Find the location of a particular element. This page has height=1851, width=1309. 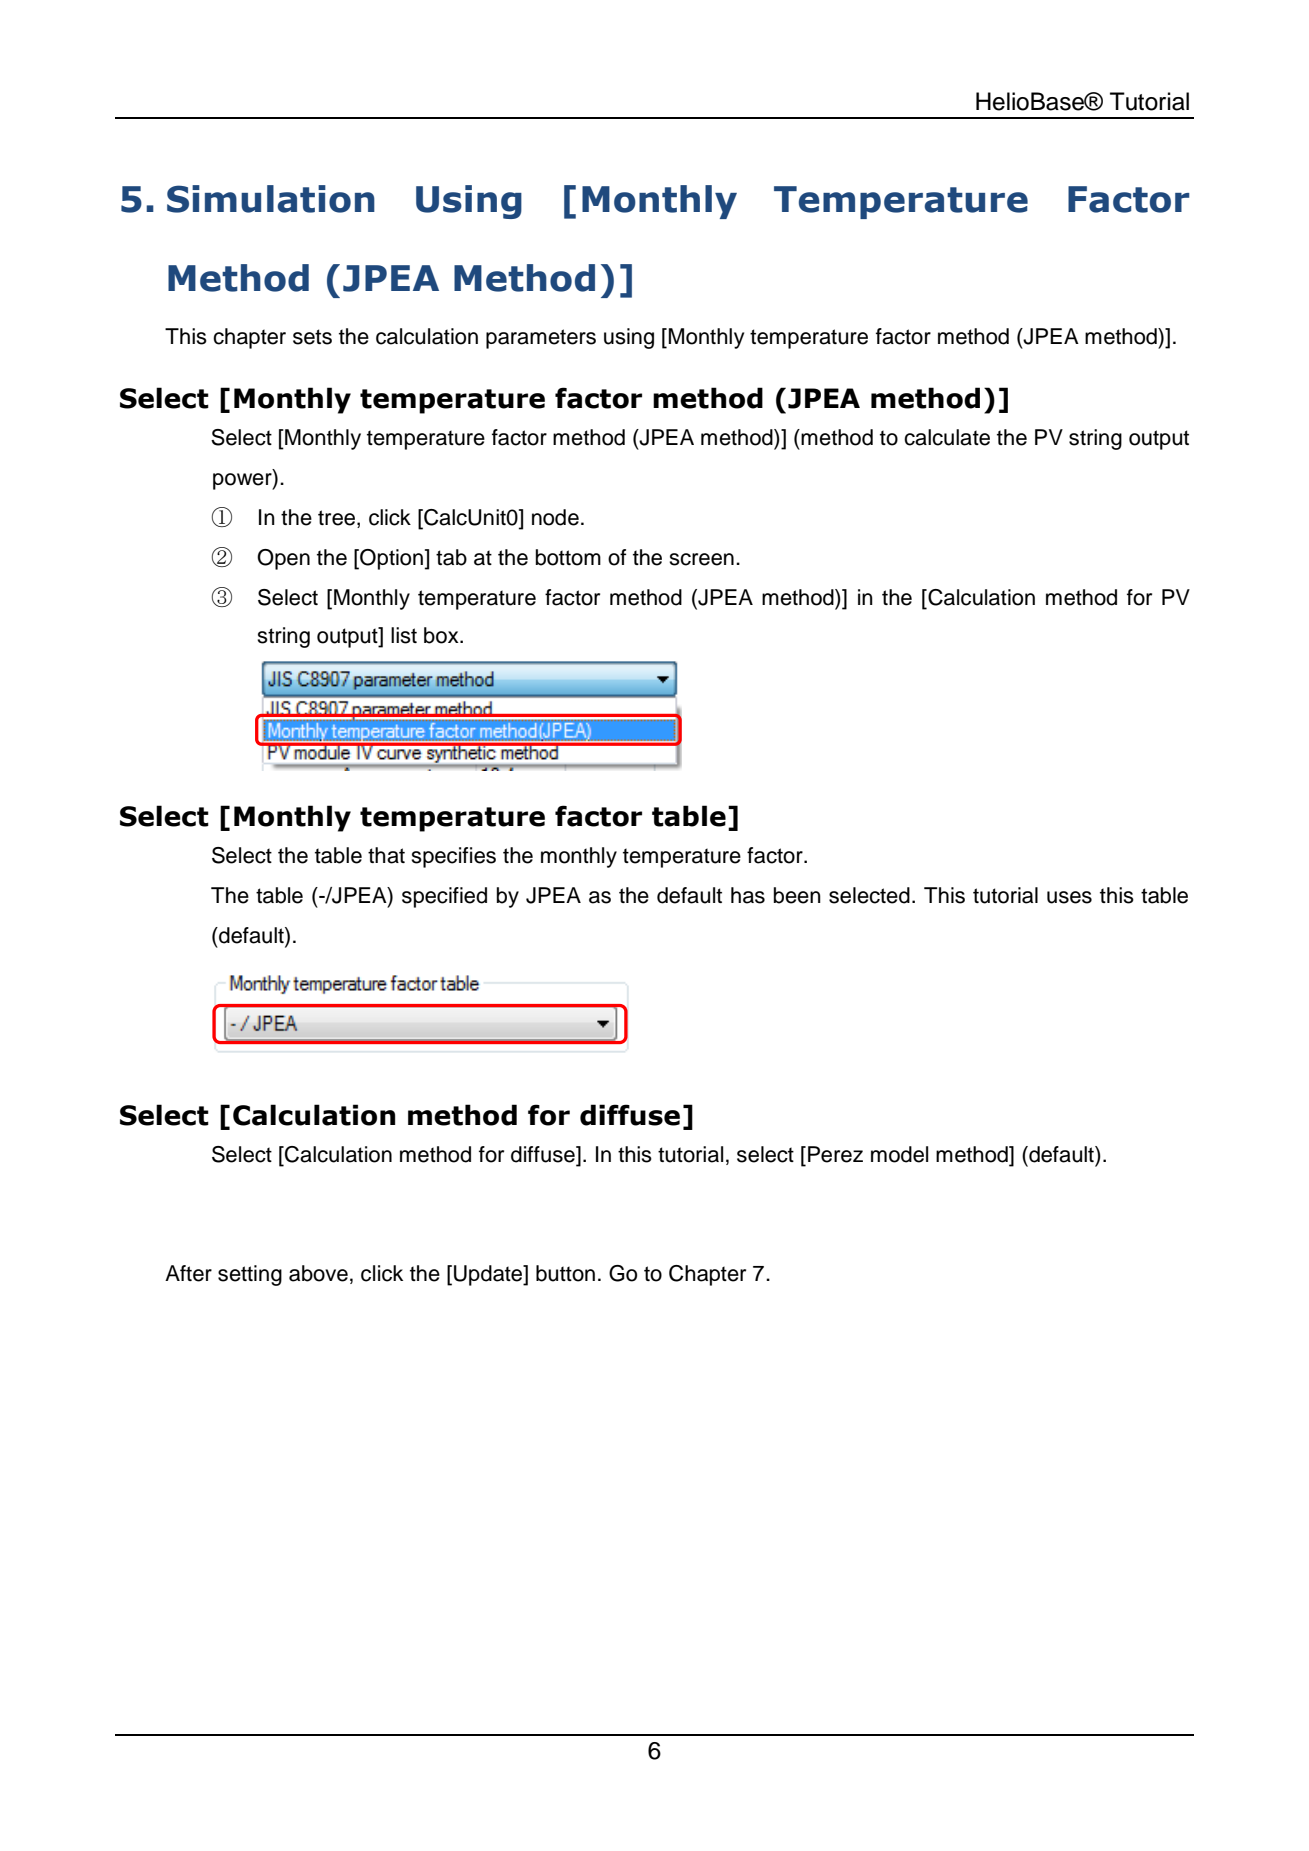

has is located at coordinates (748, 895).
